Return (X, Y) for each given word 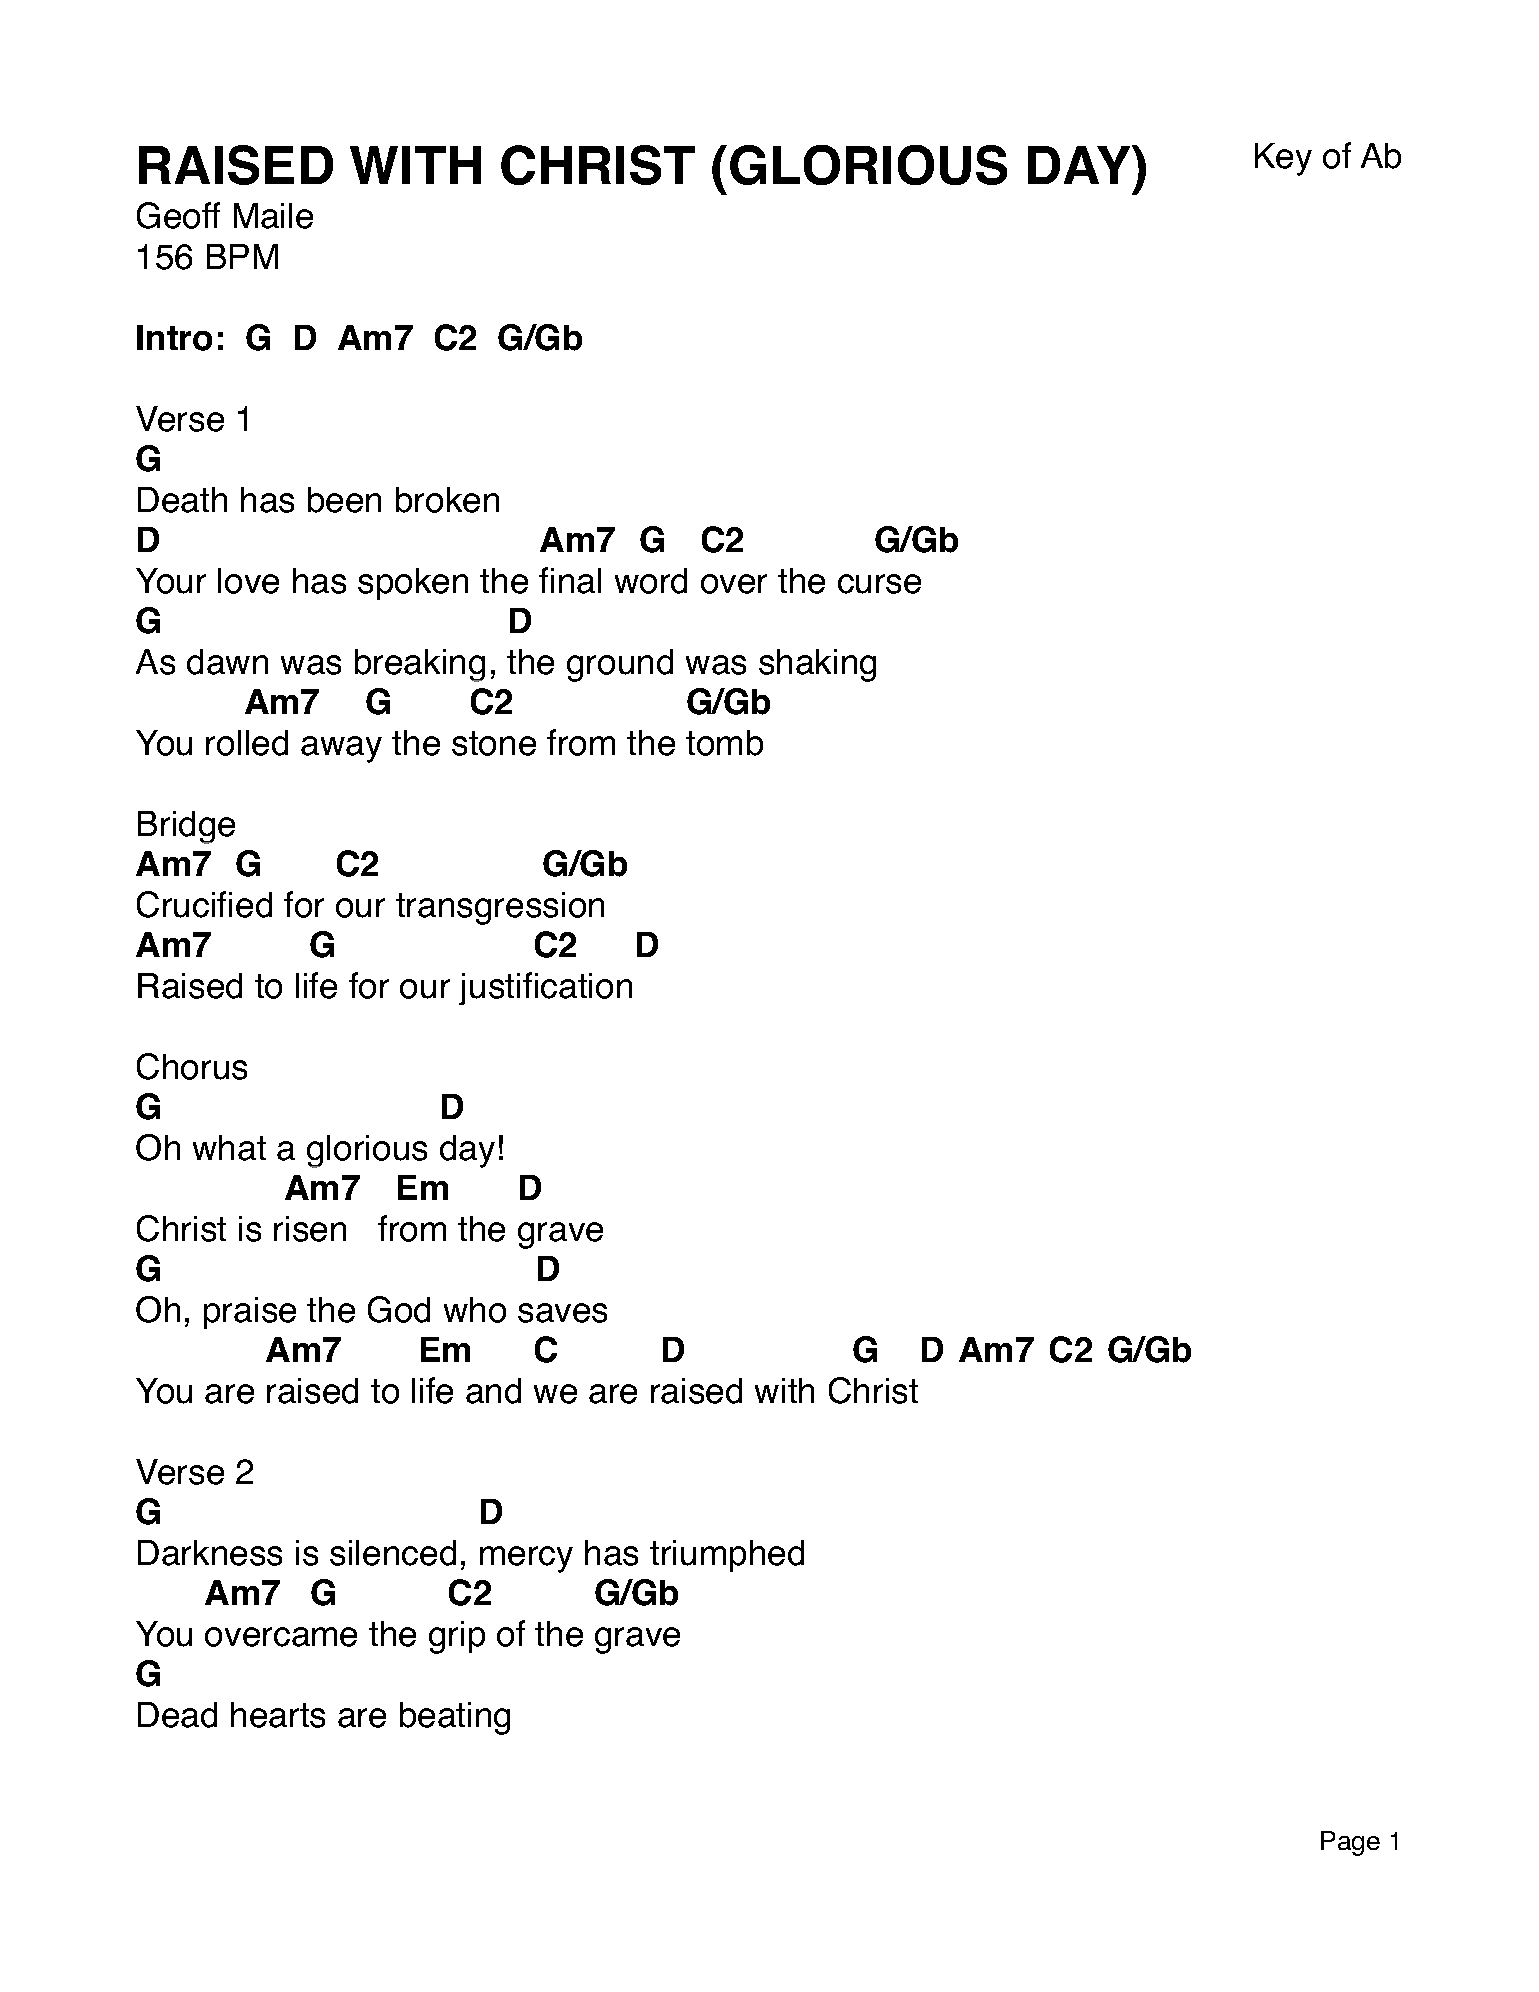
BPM (242, 256)
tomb (724, 743)
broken (447, 500)
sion (573, 905)
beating (455, 1718)
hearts (278, 1715)
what (229, 1148)
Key (1283, 159)
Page (1350, 1843)
